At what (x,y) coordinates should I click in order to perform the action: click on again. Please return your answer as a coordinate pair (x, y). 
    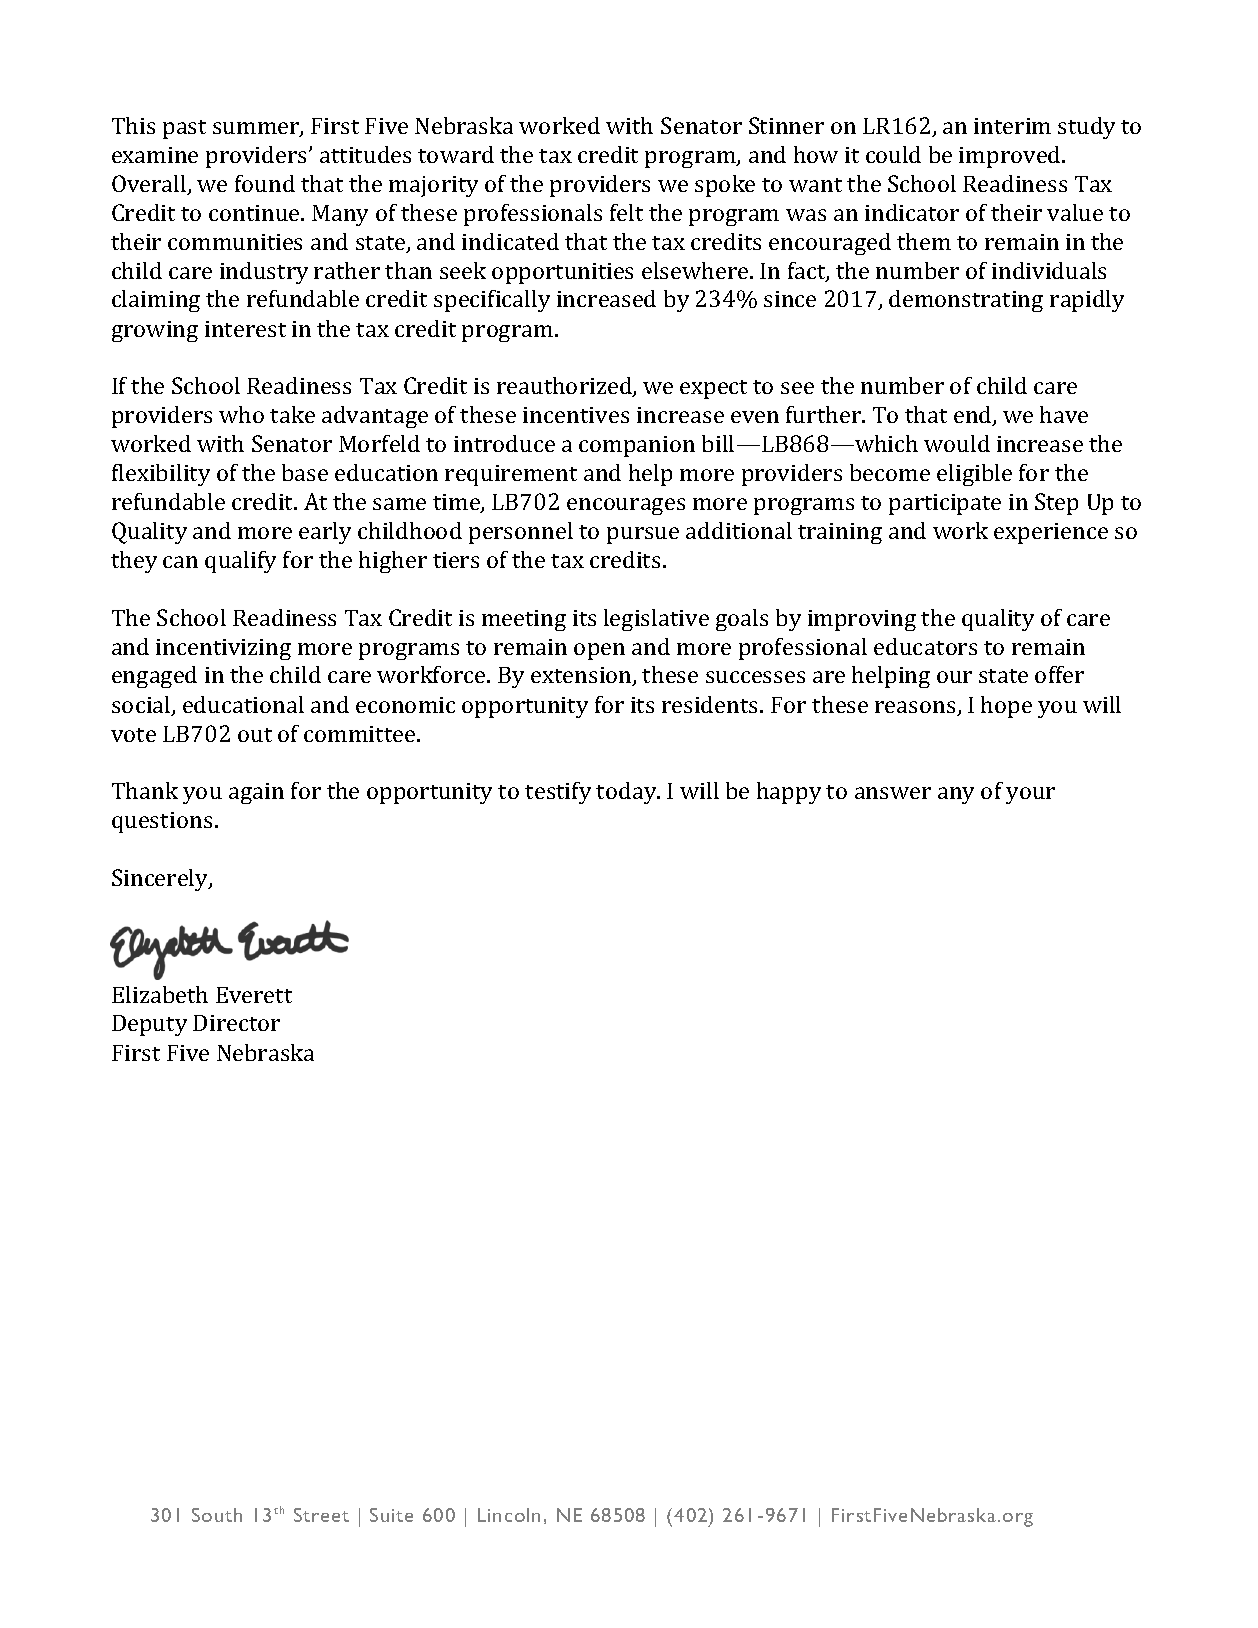
    Looking at the image, I should click on (256, 793).
